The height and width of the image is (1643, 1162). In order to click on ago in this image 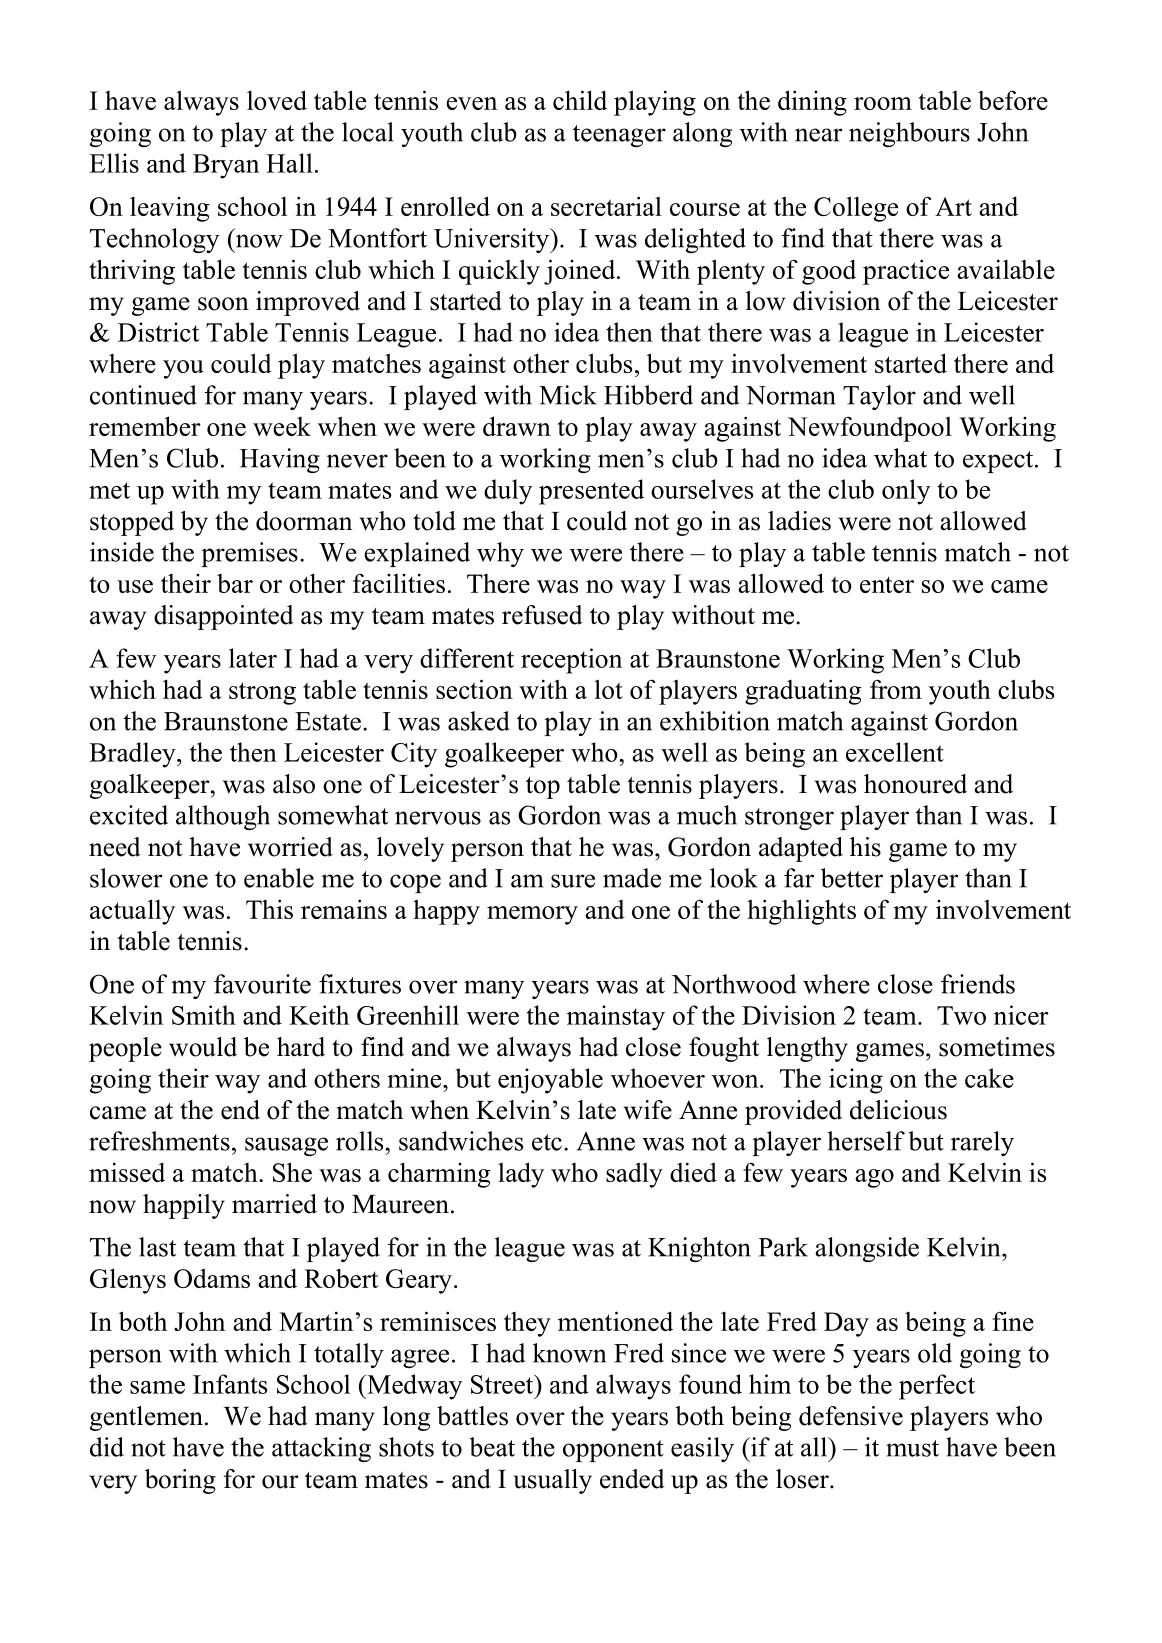, I will do `click(874, 1178)`.
